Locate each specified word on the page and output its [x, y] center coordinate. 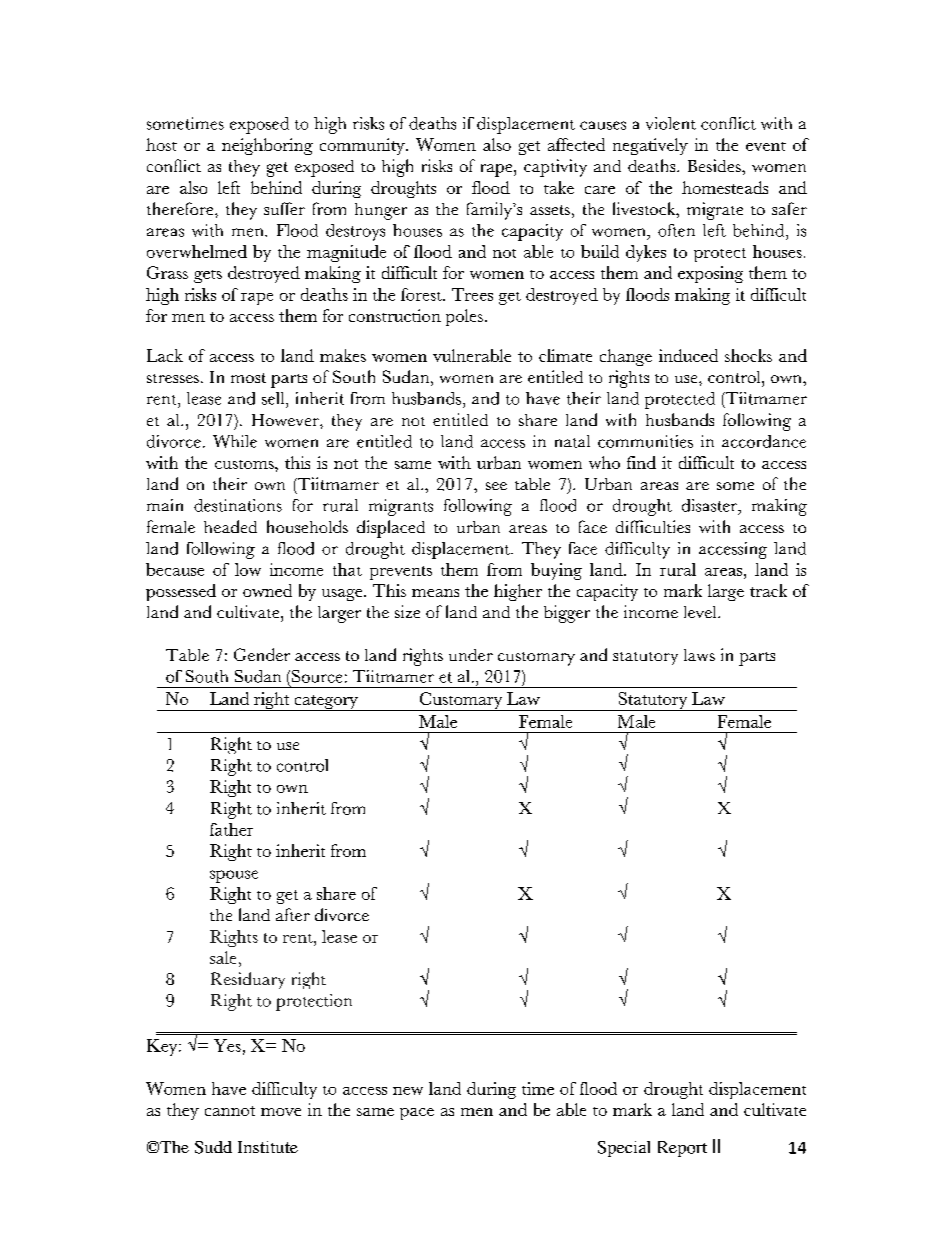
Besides [715, 165]
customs [245, 464]
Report [682, 1149]
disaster [711, 506]
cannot [230, 1111]
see [496, 486]
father [231, 829]
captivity [555, 168]
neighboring [267, 146]
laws [699, 655]
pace [417, 1114]
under [471, 655]
